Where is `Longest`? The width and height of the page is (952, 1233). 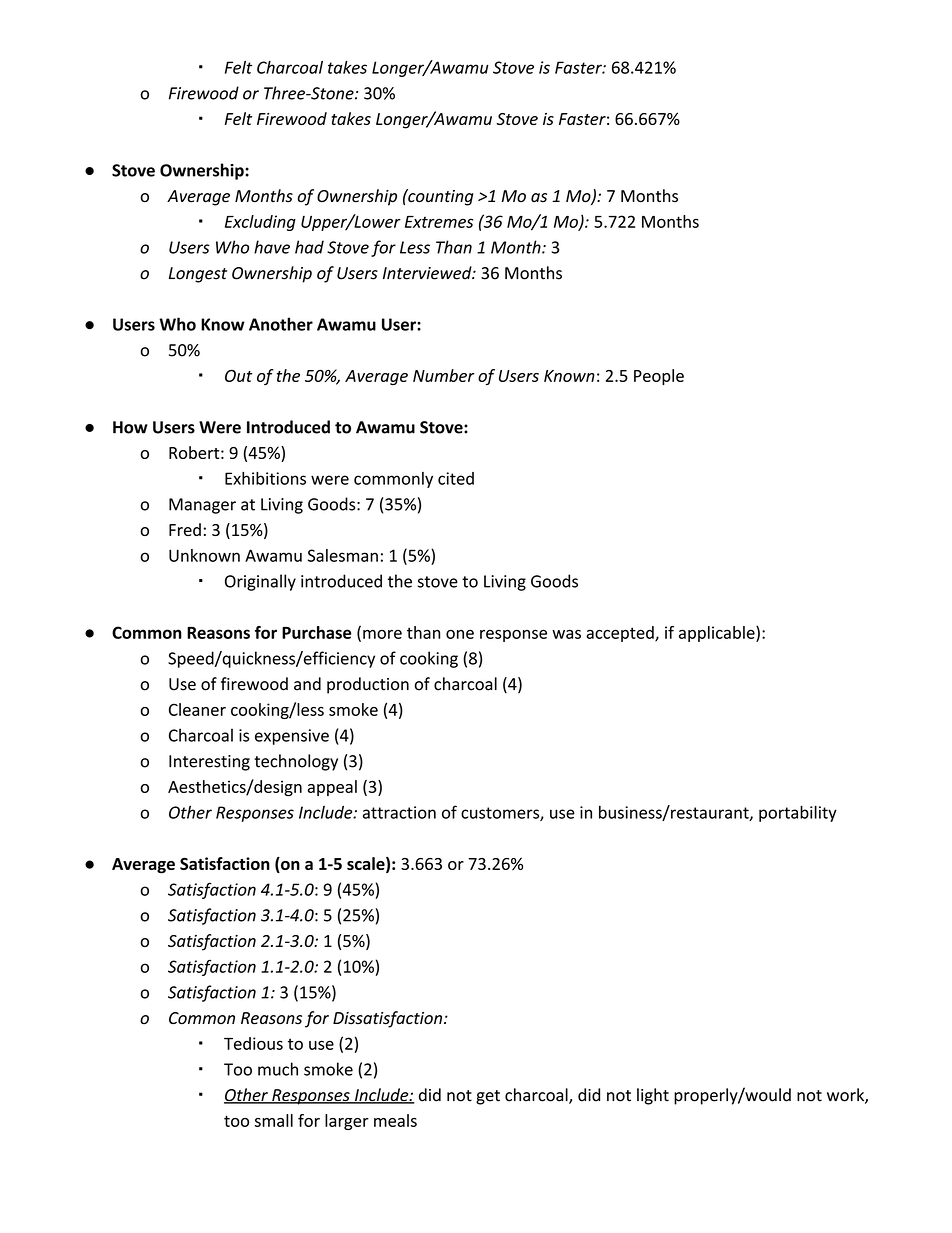
Longest is located at coordinates (198, 275).
